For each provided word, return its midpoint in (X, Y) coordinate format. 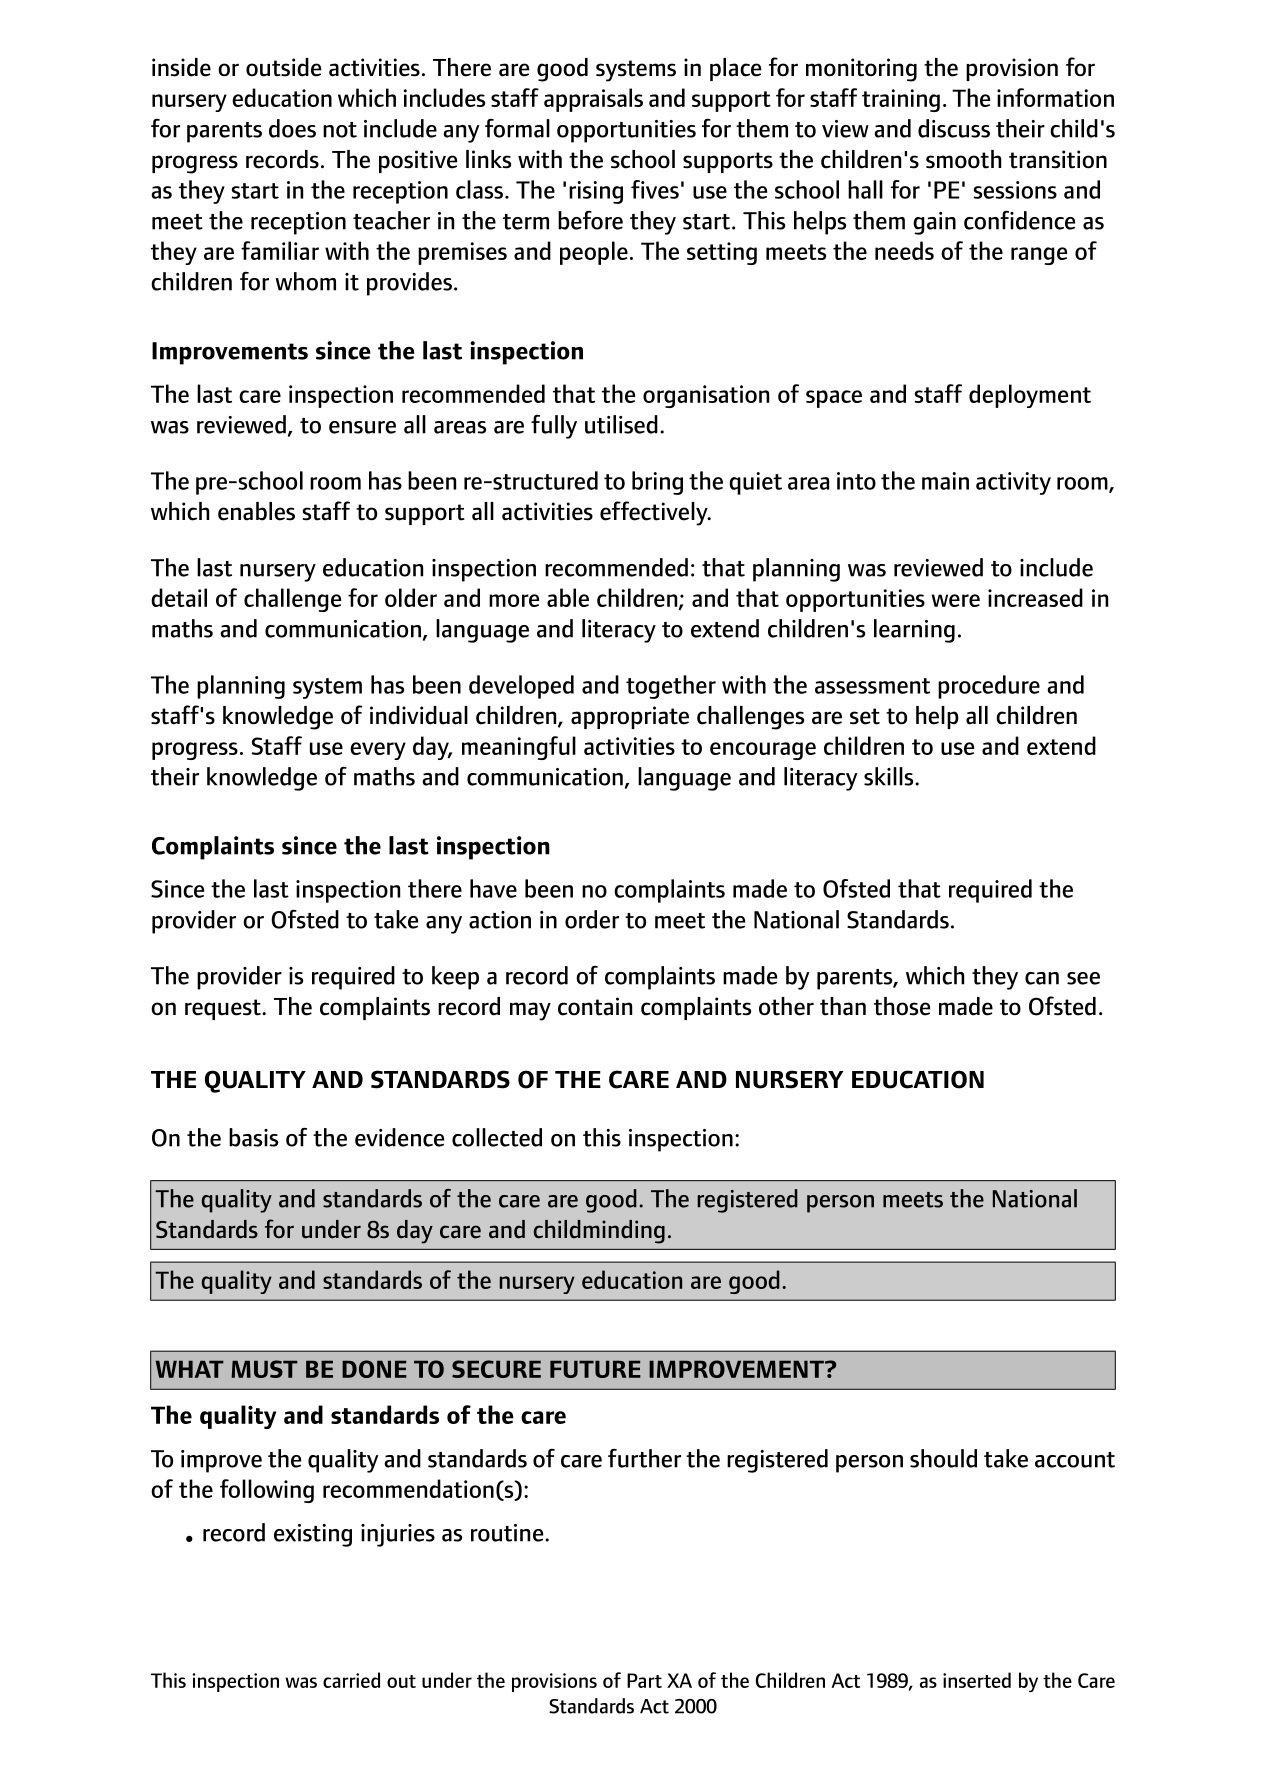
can (1042, 978)
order (592, 919)
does (292, 128)
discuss (954, 128)
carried (351, 1680)
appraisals (593, 100)
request (224, 1009)
